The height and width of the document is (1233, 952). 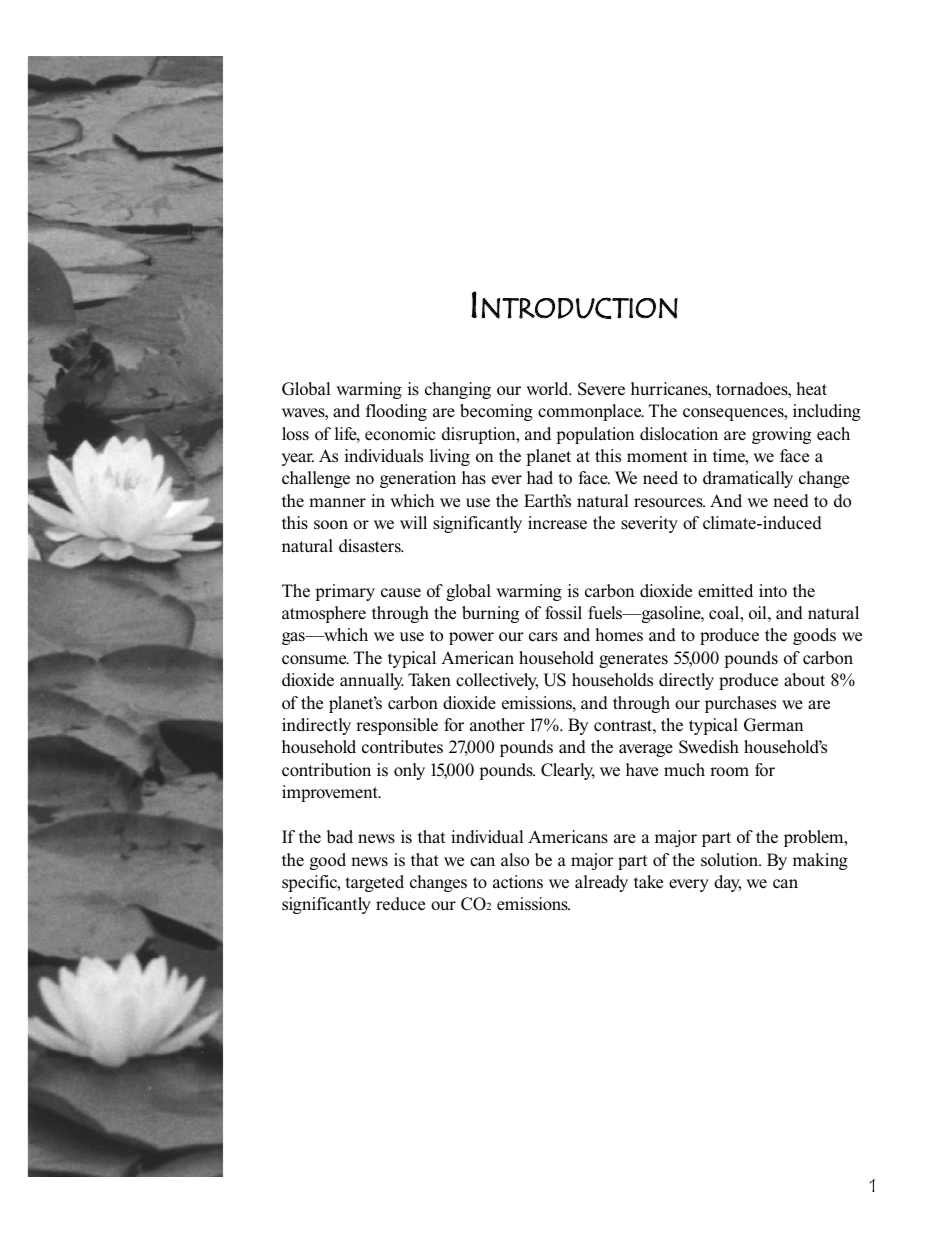 I want to click on into, so click(x=773, y=591).
